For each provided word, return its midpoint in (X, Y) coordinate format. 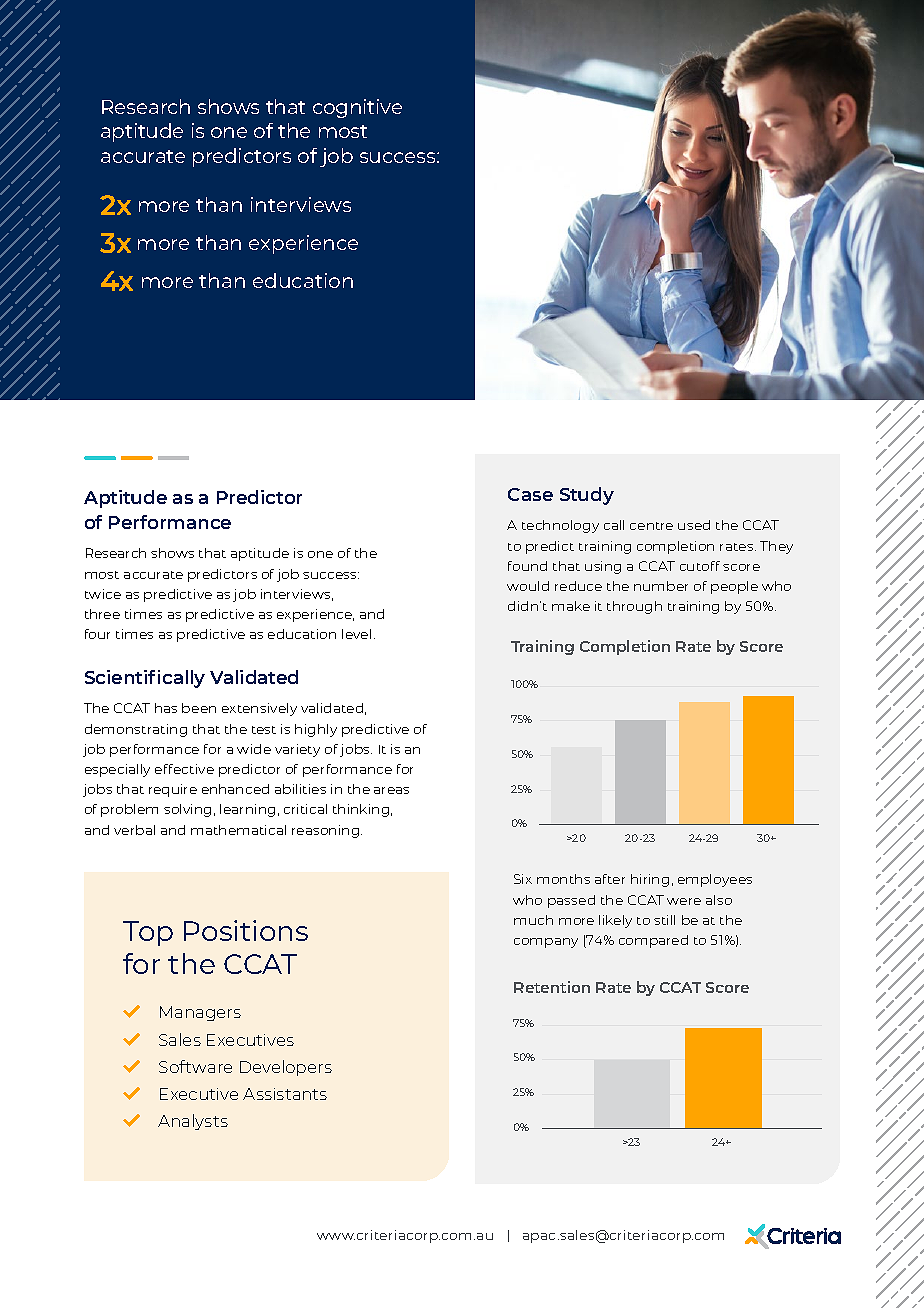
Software (195, 1066)
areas (391, 790)
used (694, 525)
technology (560, 526)
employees (715, 880)
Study (587, 496)
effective (184, 769)
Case (530, 494)
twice (103, 594)
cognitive (357, 108)
